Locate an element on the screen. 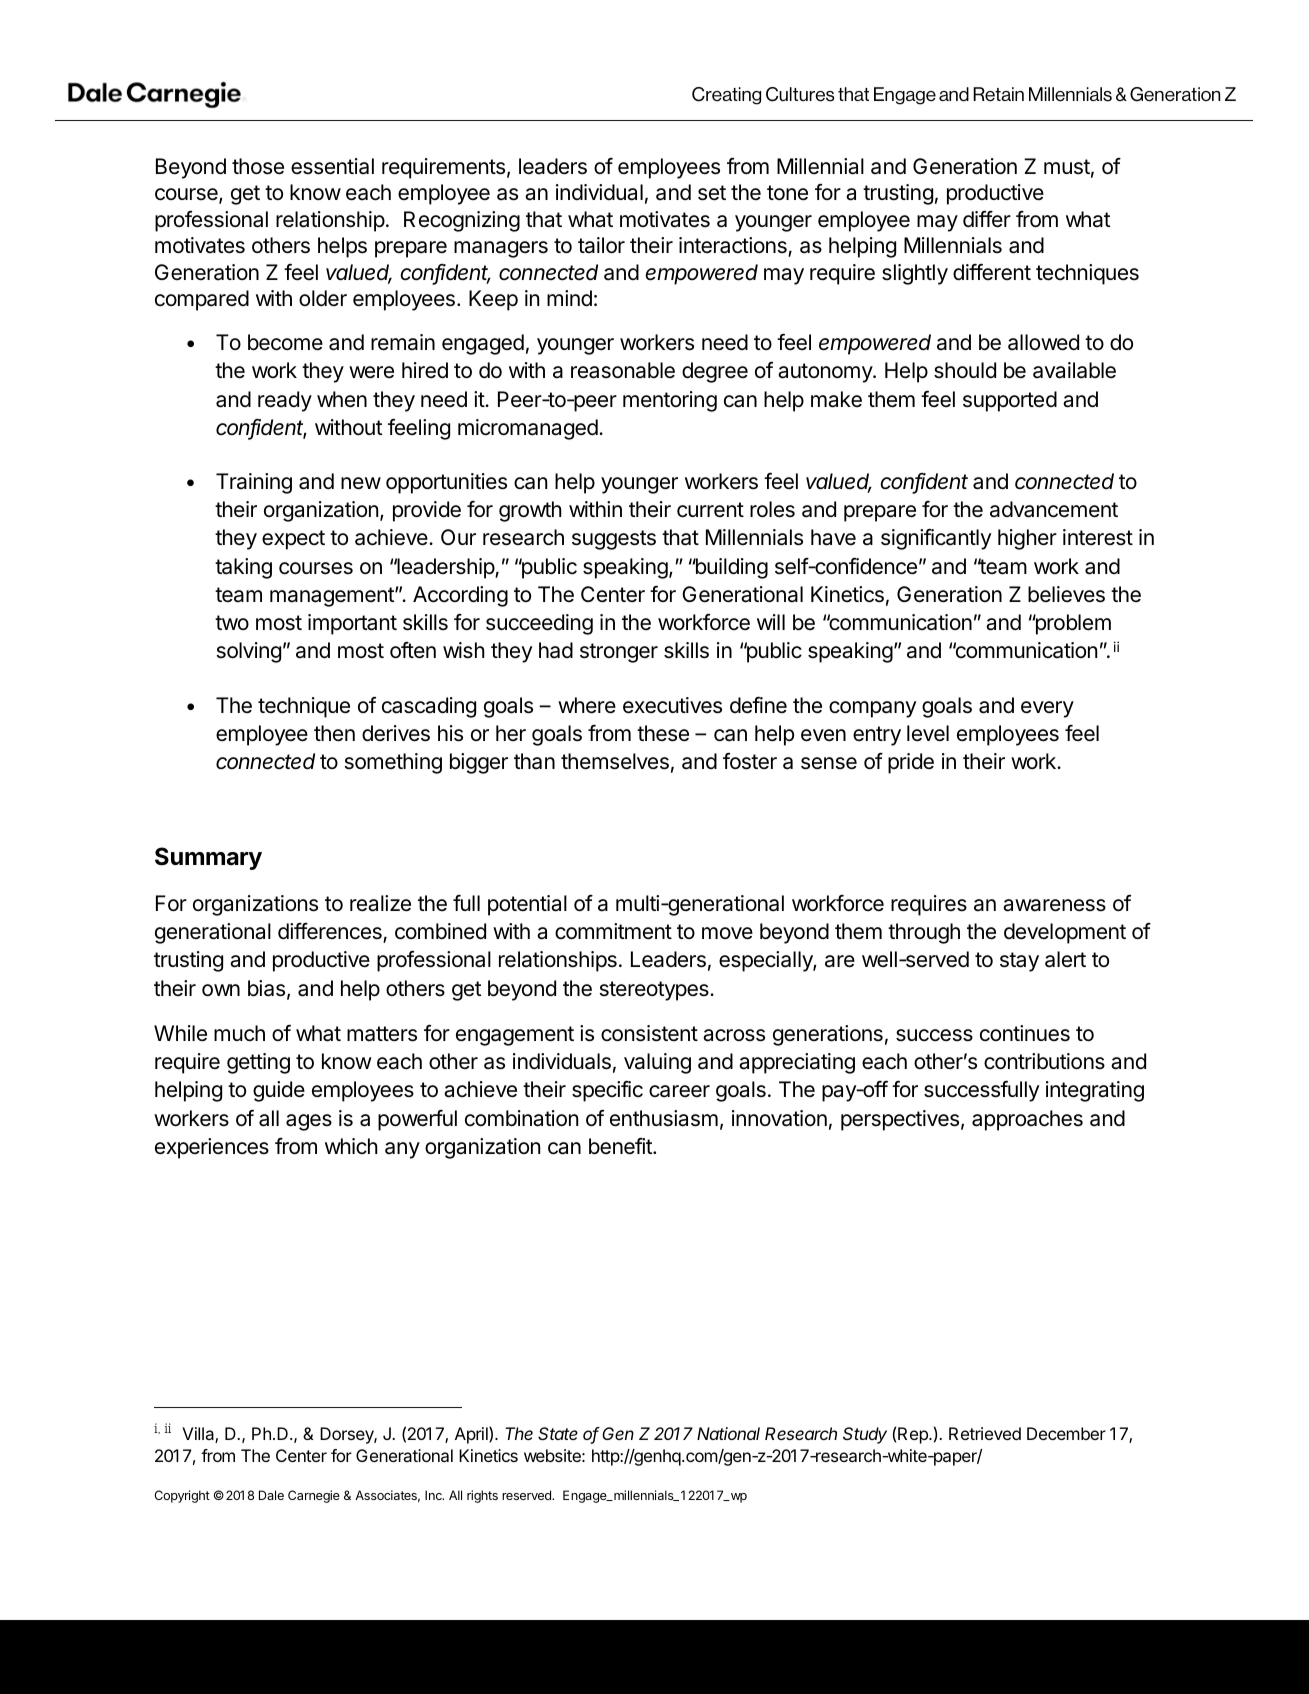  commitment is located at coordinates (613, 931).
